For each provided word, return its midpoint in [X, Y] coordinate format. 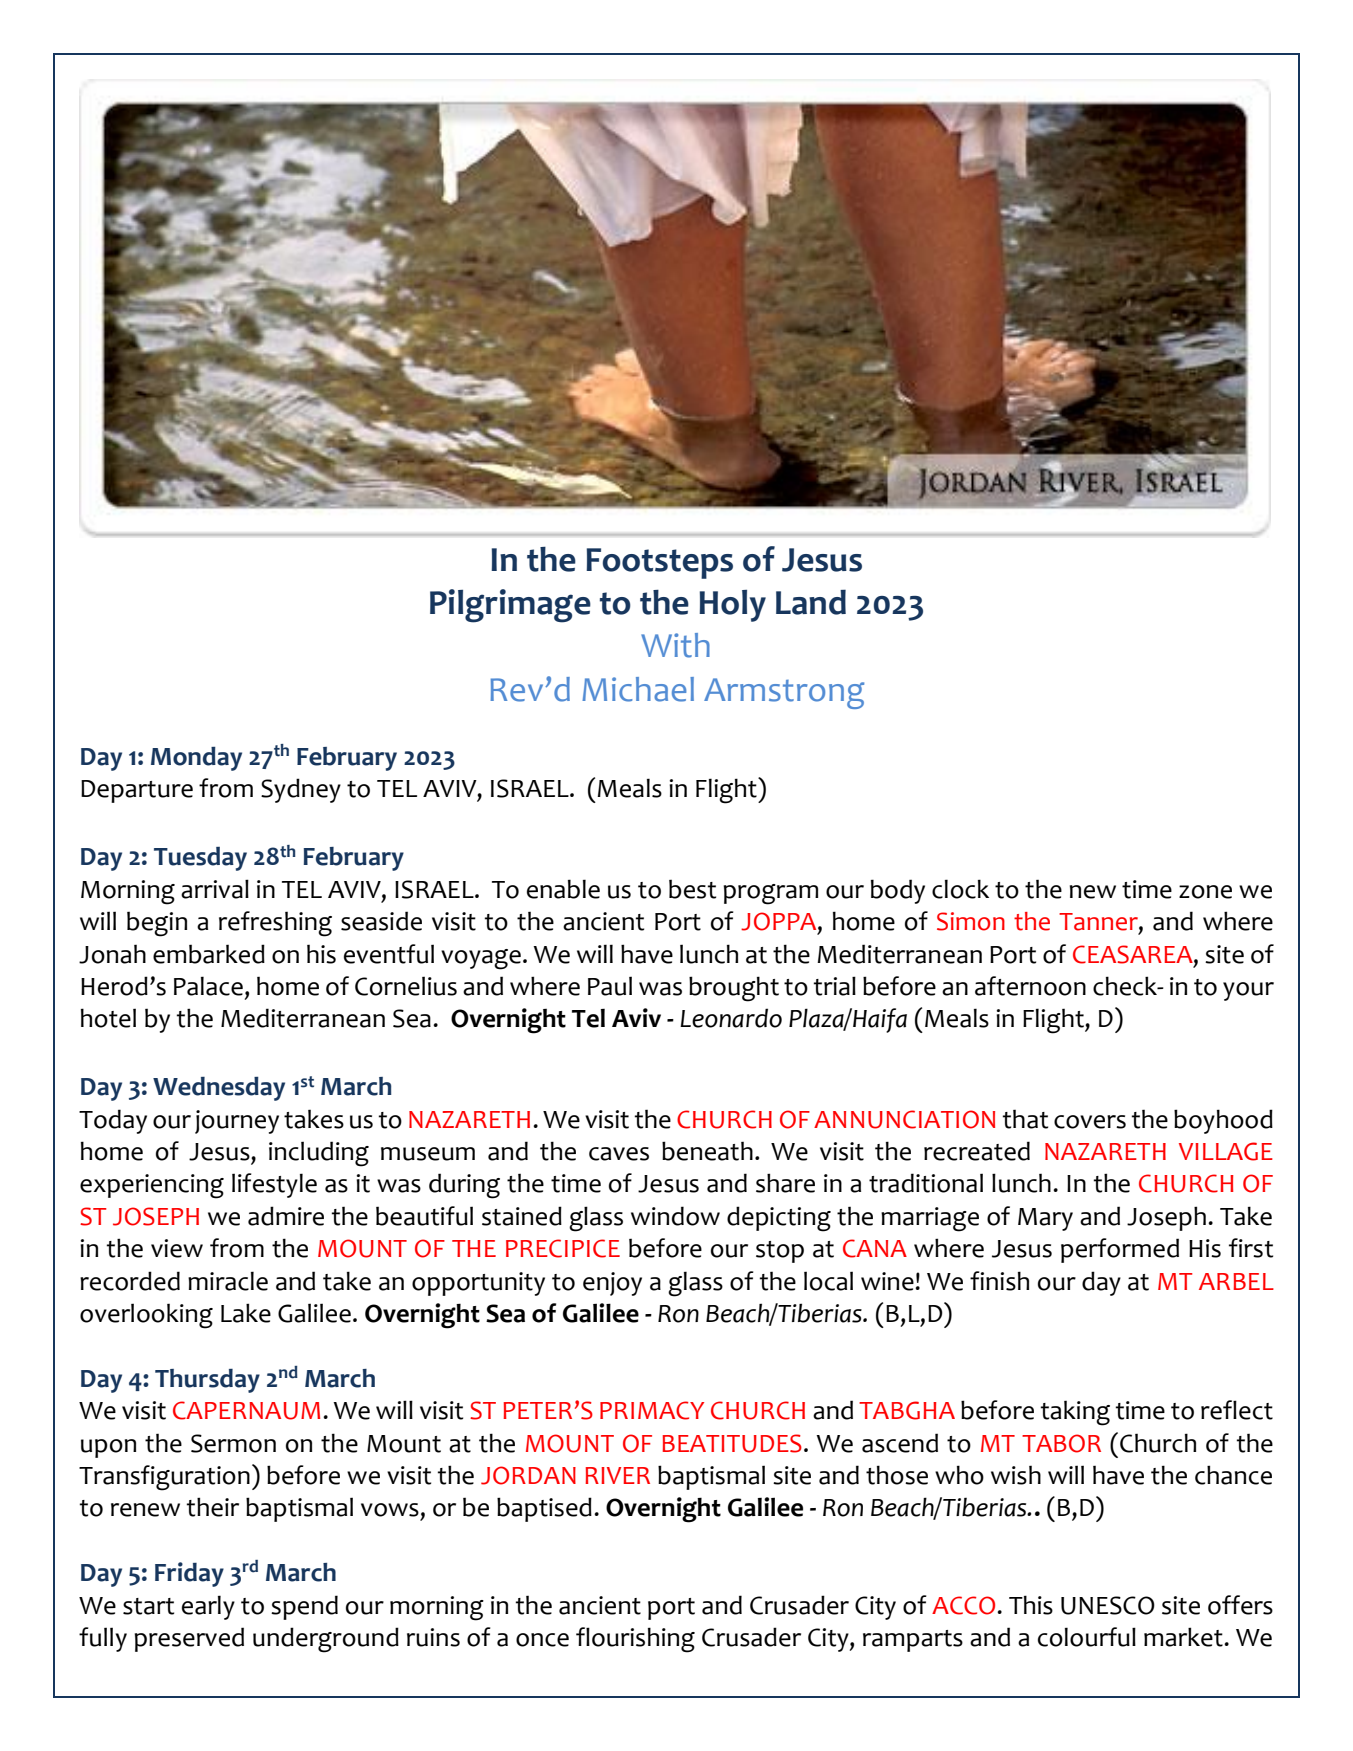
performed [1120, 1250]
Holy [732, 606]
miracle [228, 1281]
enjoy [612, 1284]
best [692, 889]
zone [1205, 892]
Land [811, 602]
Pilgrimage [510, 606]
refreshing [275, 924]
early [208, 1607]
